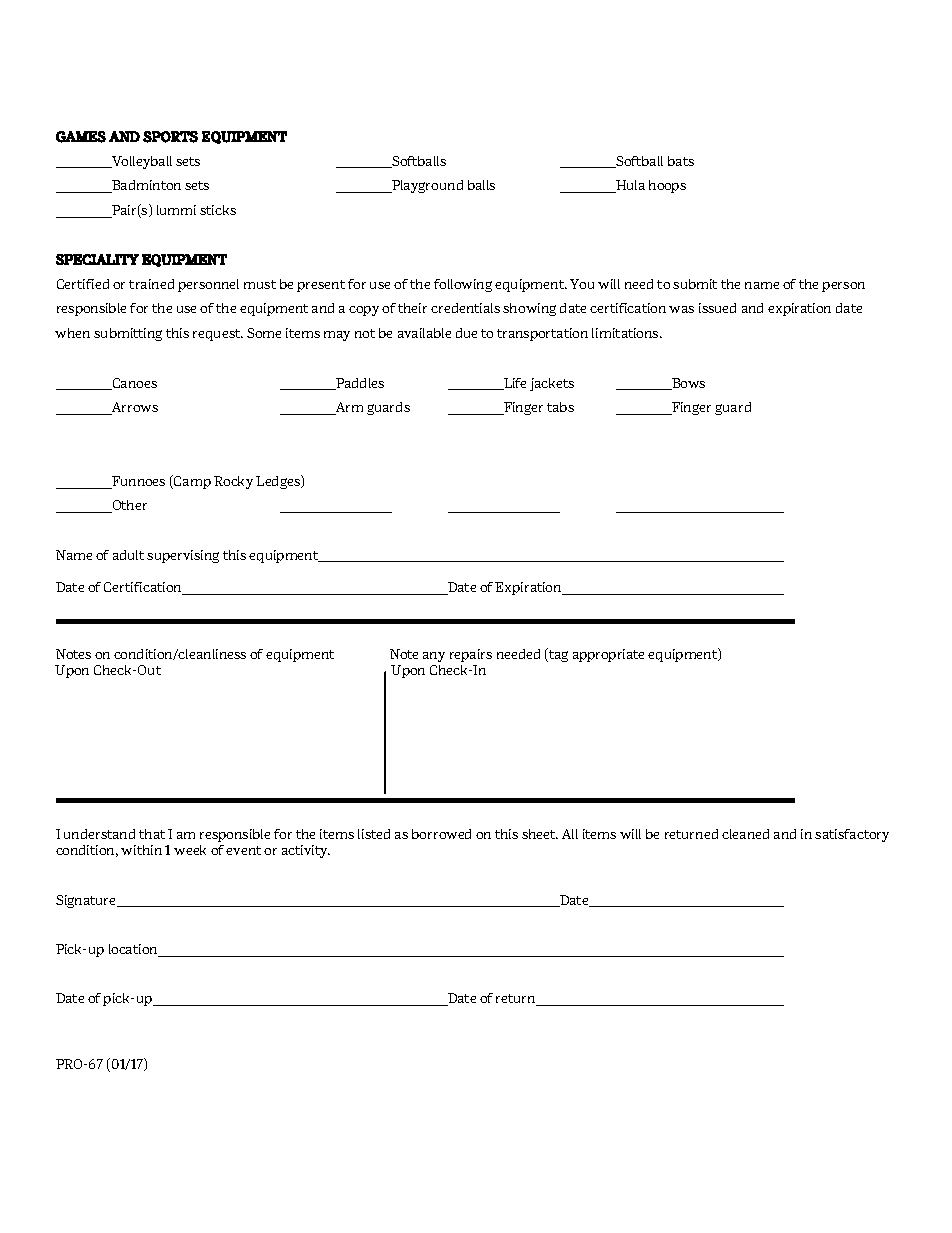  Describe the element at coordinates (141, 162) in the screenshot. I see `Volleyball` at that location.
